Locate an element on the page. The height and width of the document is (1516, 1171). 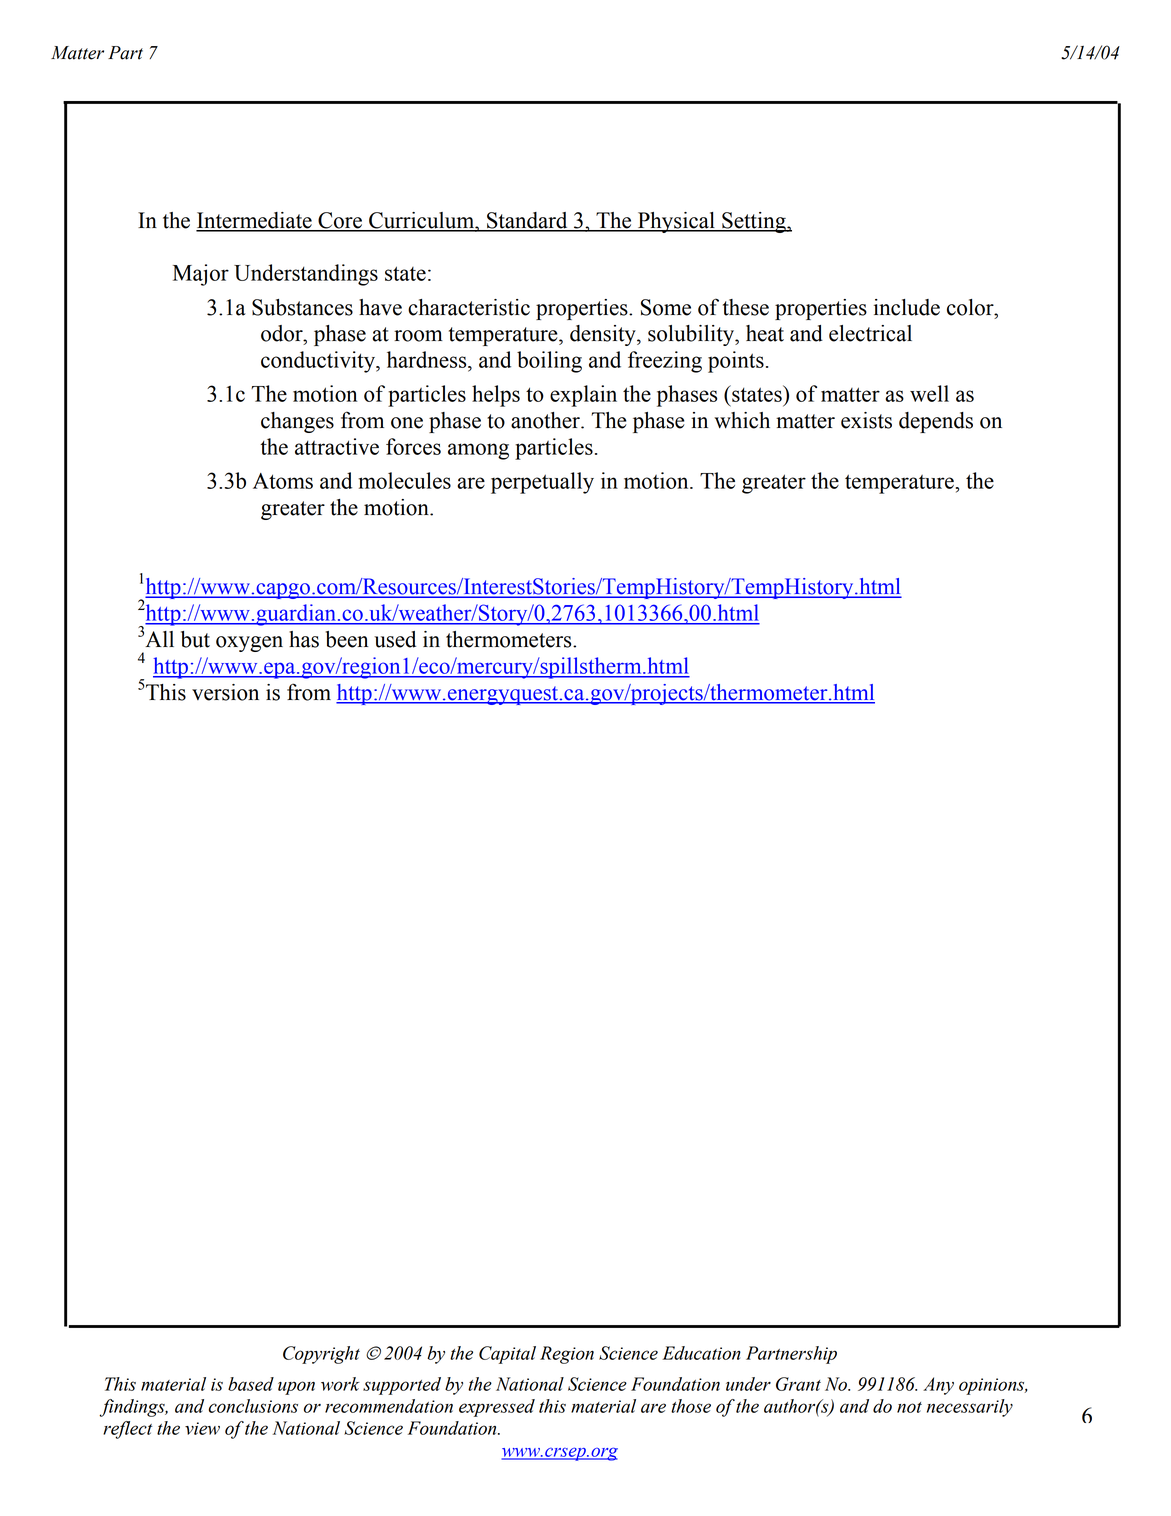
Education is located at coordinates (701, 1353).
